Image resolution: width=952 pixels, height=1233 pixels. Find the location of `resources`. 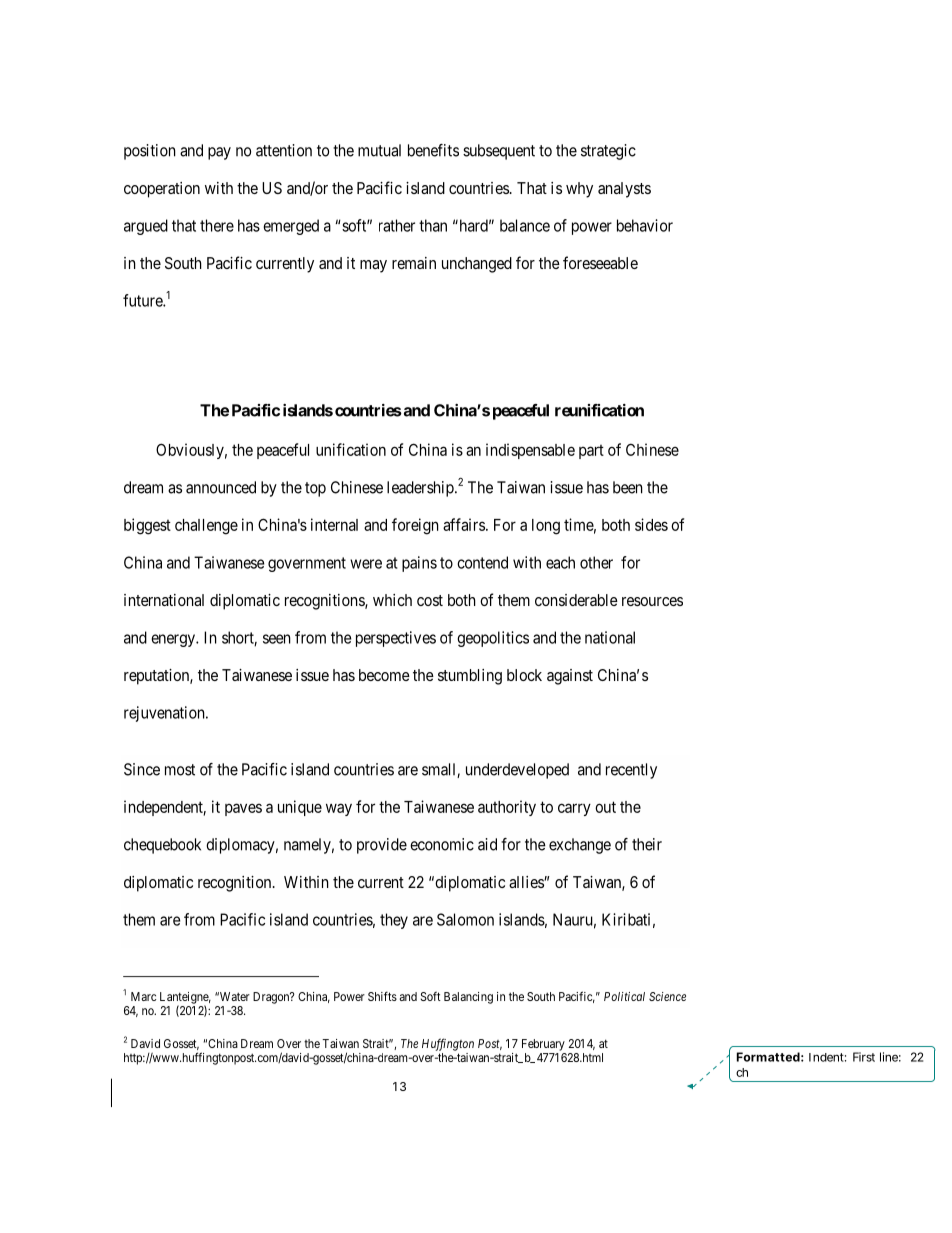

resources is located at coordinates (652, 601).
